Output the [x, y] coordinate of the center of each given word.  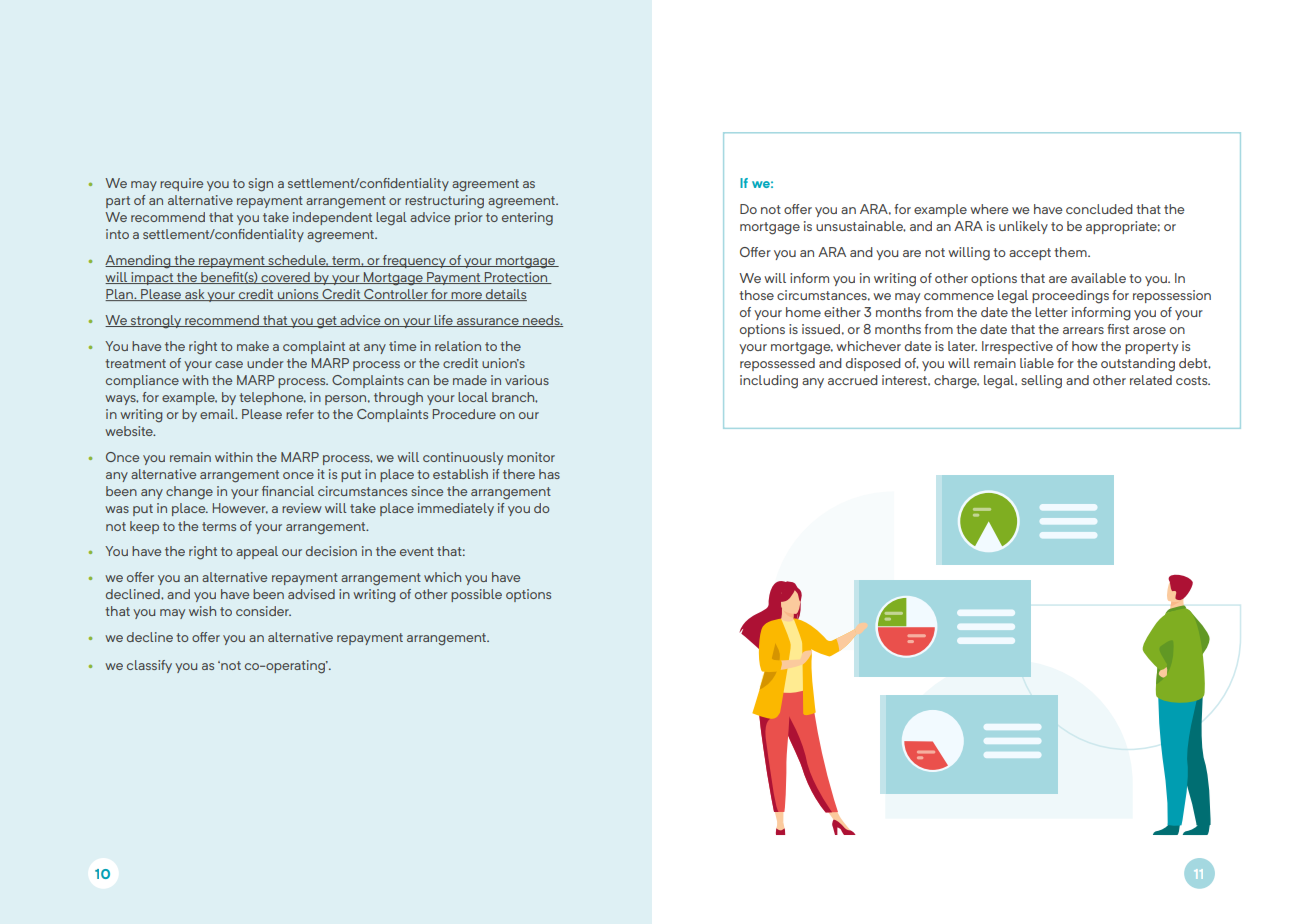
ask [195, 295]
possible [476, 595]
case [229, 364]
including [769, 382]
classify [149, 666]
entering [527, 219]
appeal [257, 552]
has [549, 474]
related [1151, 380]
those [756, 295]
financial [288, 491]
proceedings [1070, 297]
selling [1041, 382]
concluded [1099, 209]
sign [260, 185]
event [417, 551]
